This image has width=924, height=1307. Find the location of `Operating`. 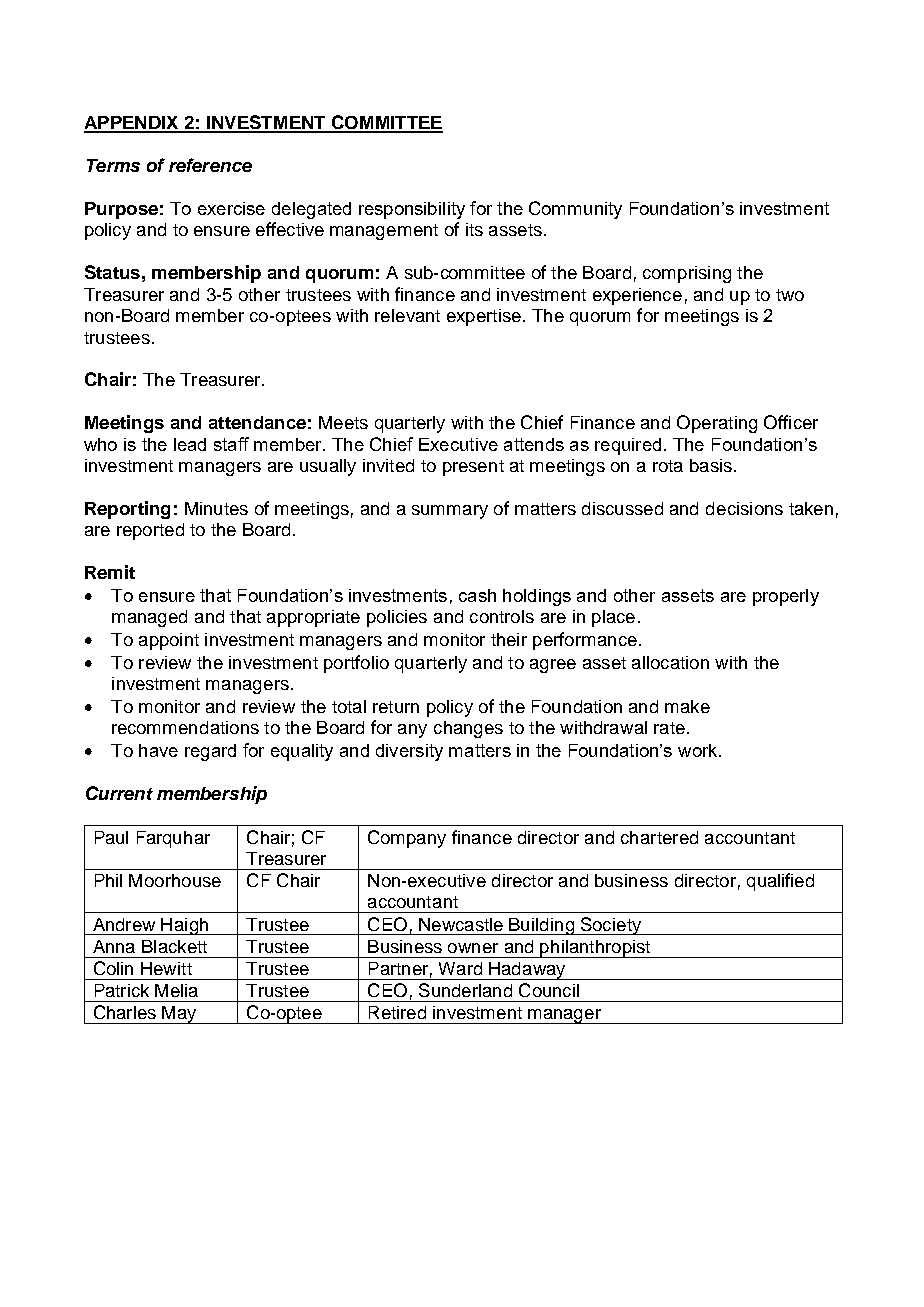

Operating is located at coordinates (717, 424).
